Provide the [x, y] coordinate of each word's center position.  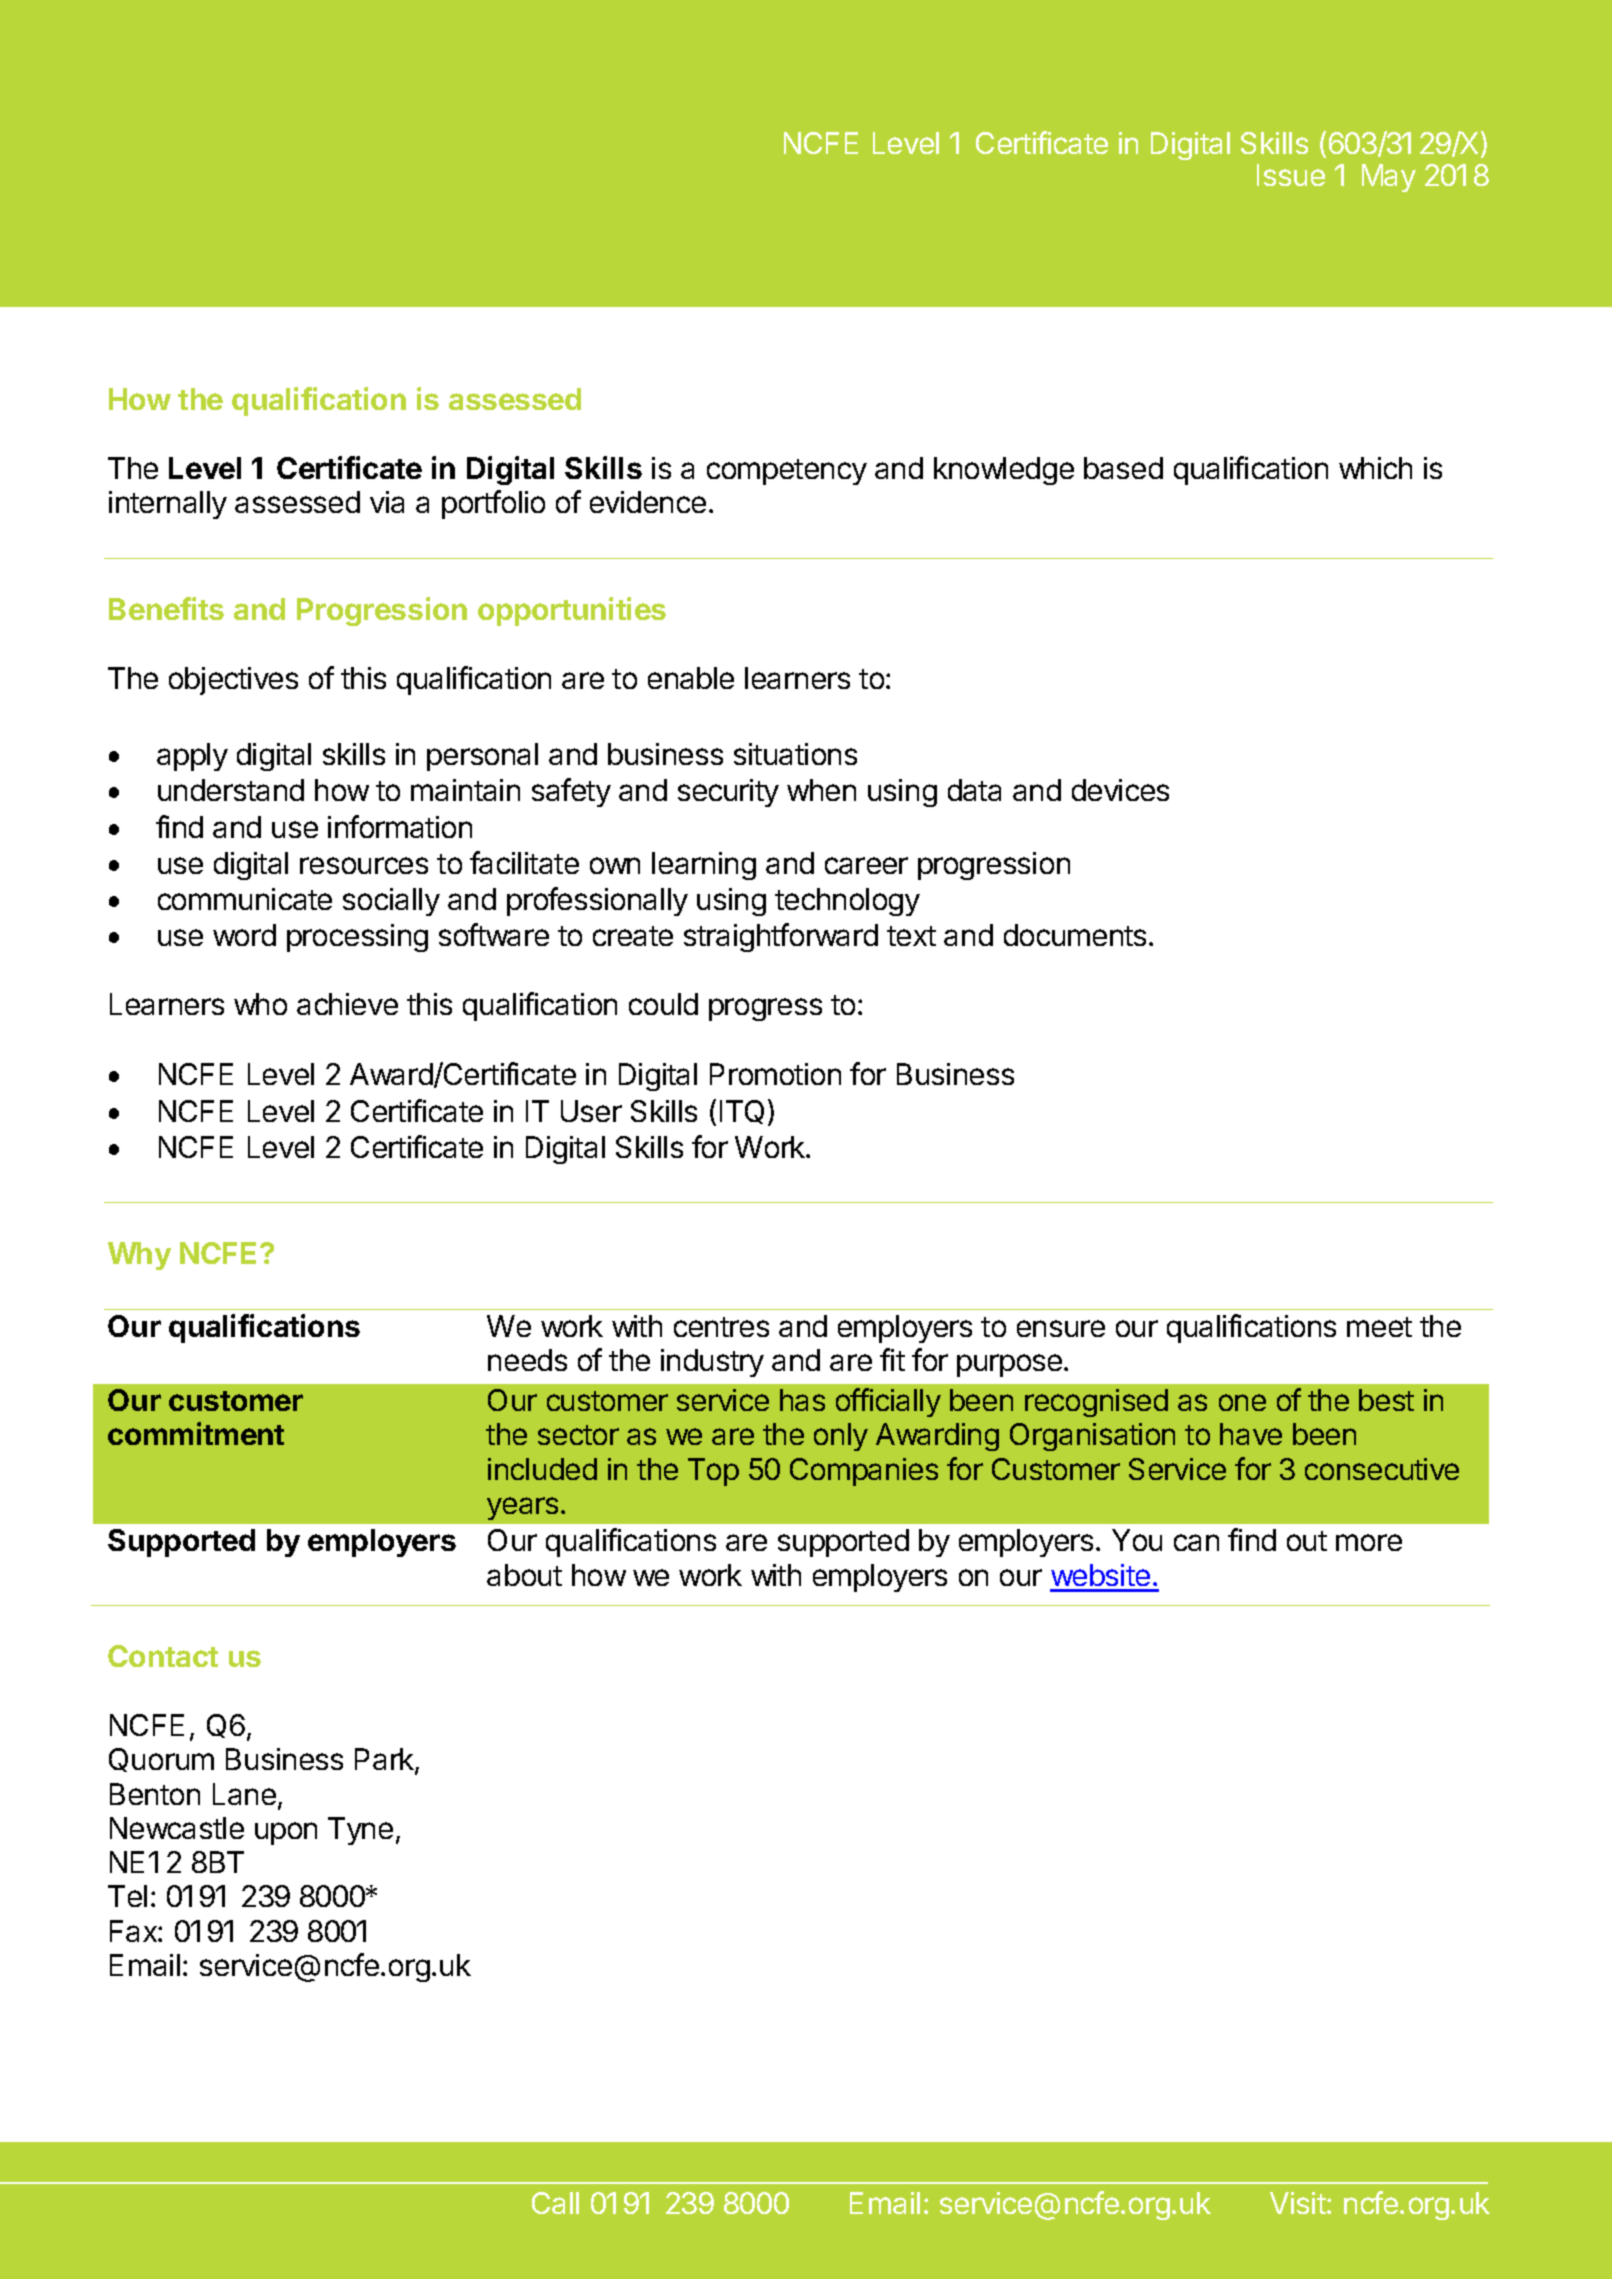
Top [713, 1472]
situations [795, 754]
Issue [1291, 175]
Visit [1298, 2203]
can [1196, 1542]
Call [555, 2203]
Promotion [775, 1074]
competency [787, 472]
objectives [233, 681]
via [387, 502]
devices [1120, 790]
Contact [163, 1656]
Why [139, 1256]
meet [1379, 1327]
